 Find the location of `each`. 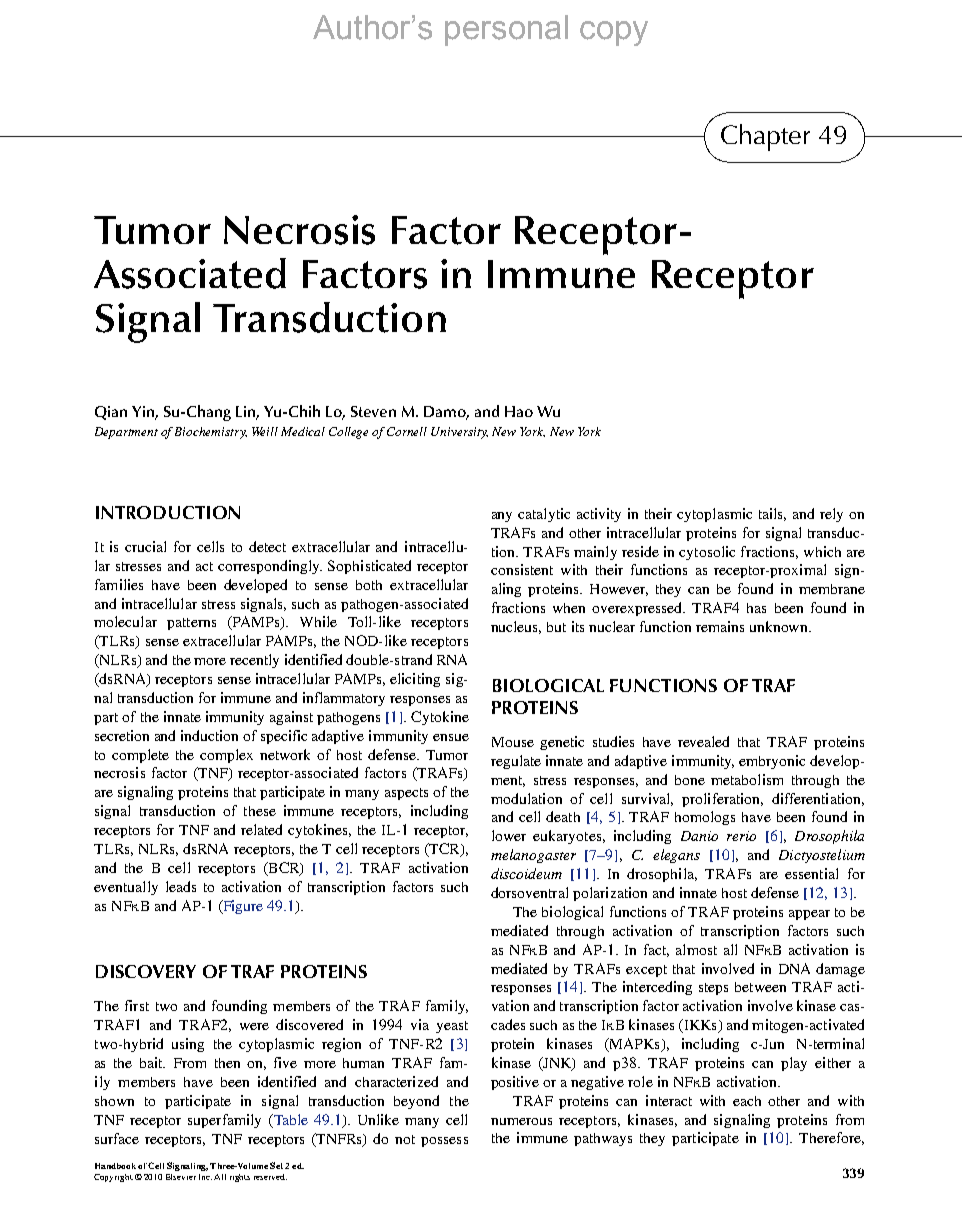

each is located at coordinates (747, 1101).
